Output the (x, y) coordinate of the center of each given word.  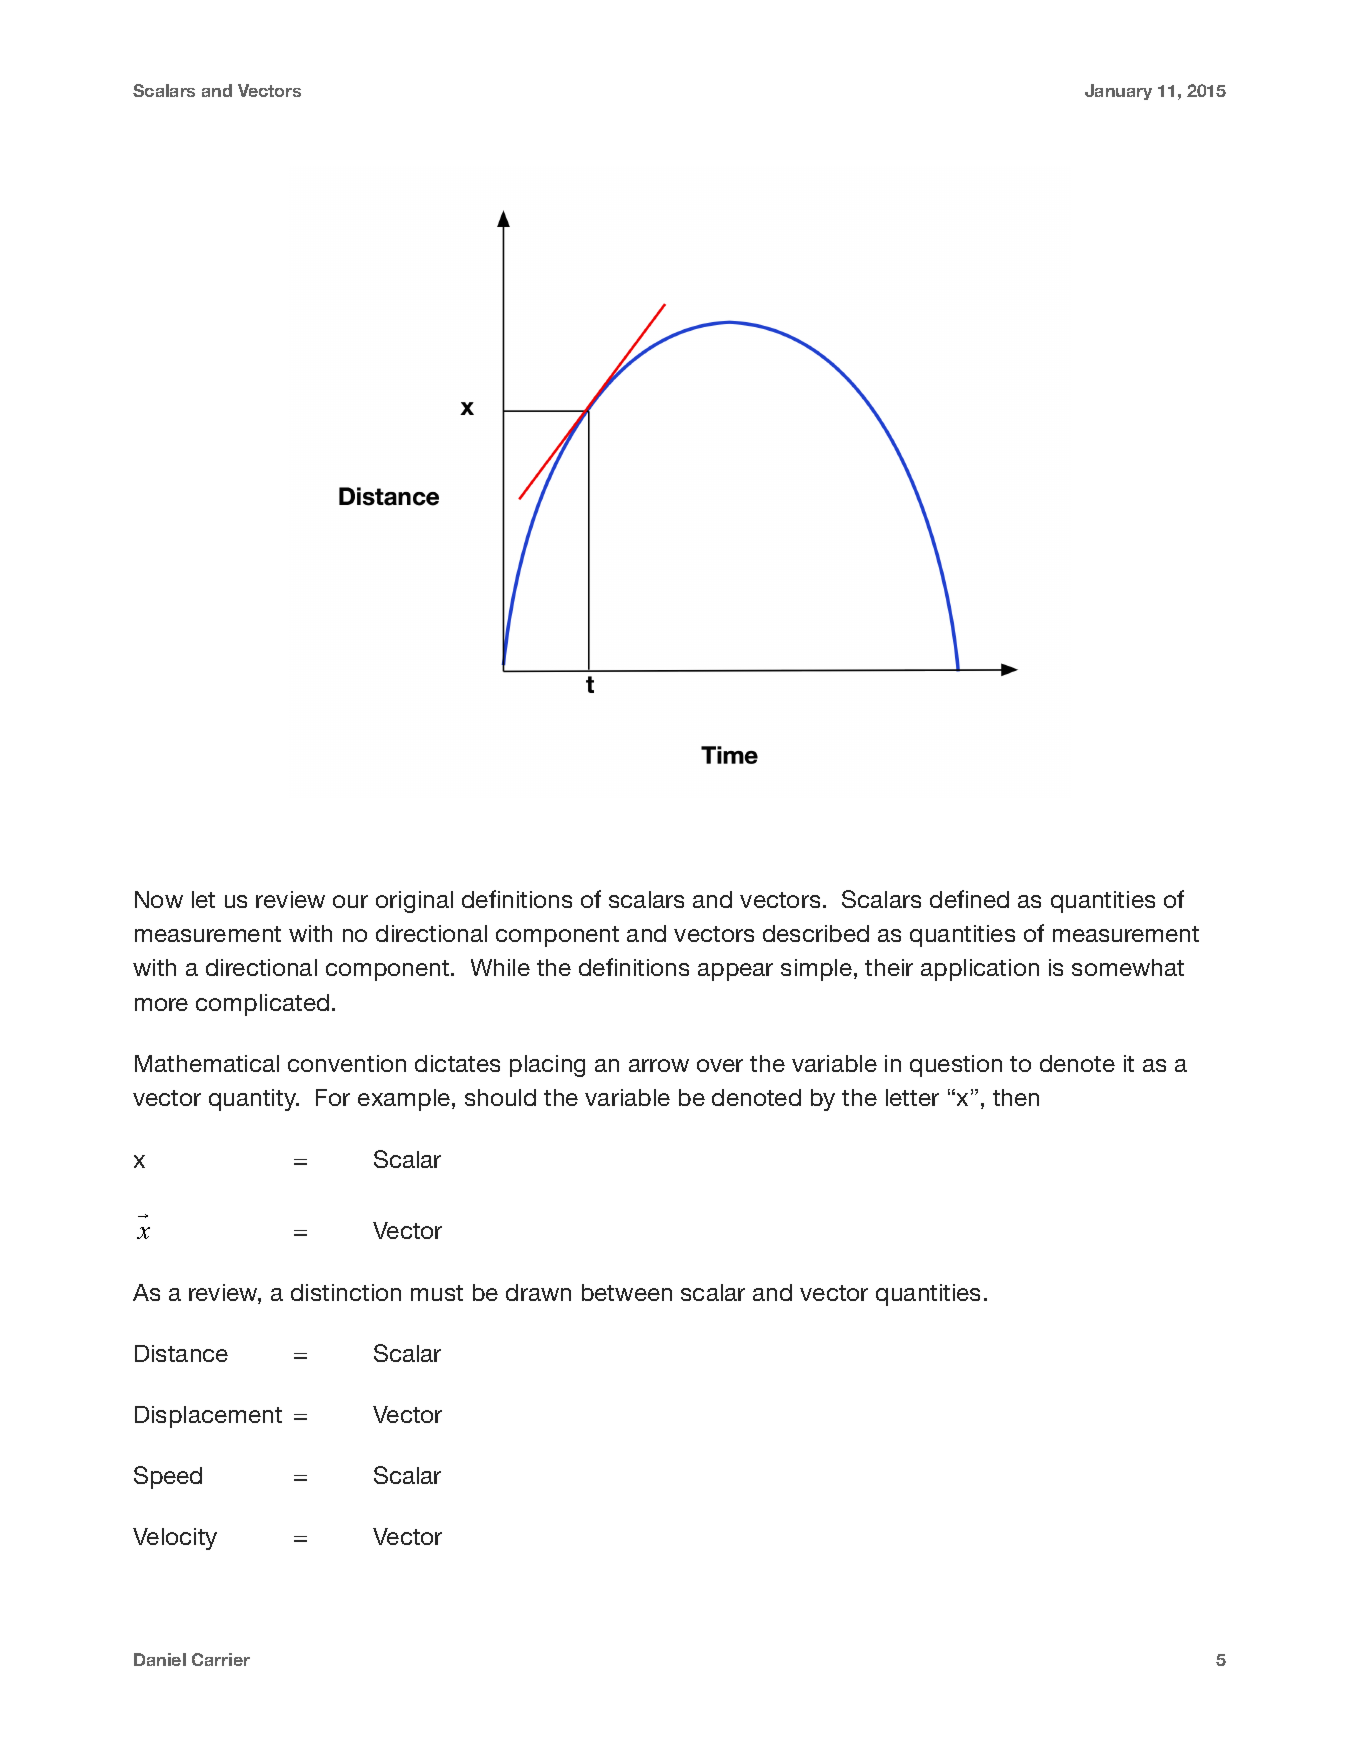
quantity (254, 1100)
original (414, 902)
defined (969, 899)
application (980, 970)
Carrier (221, 1659)
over (720, 1065)
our (350, 901)
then (1016, 1097)
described (816, 933)
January (1118, 92)
